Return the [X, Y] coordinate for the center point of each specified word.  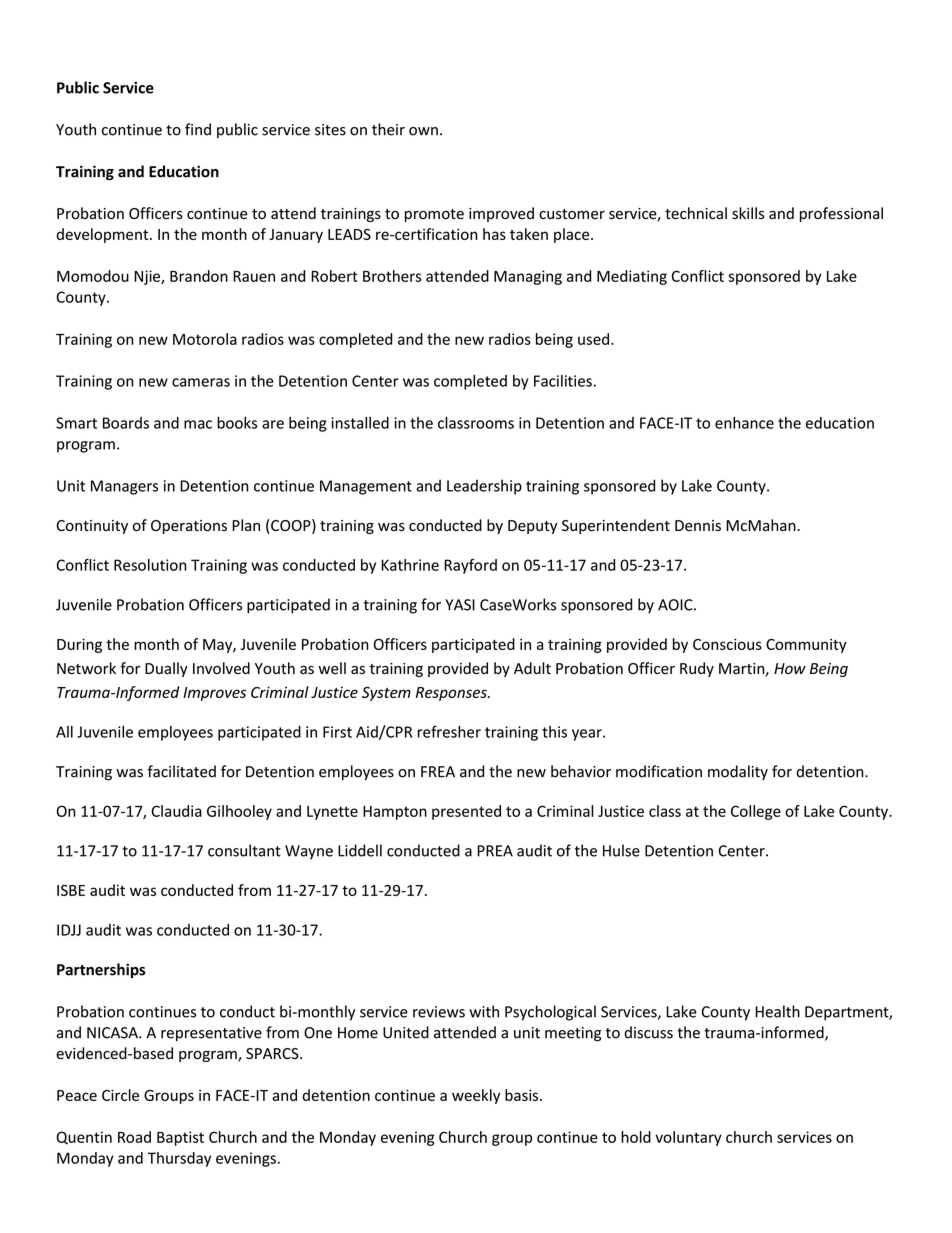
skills [748, 213]
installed [360, 422]
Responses [452, 694]
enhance [744, 422]
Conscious [727, 644]
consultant [244, 850]
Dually [166, 669]
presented [466, 812]
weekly [476, 1096]
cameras [201, 382]
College [756, 812]
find [198, 129]
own [423, 131]
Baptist [180, 1138]
